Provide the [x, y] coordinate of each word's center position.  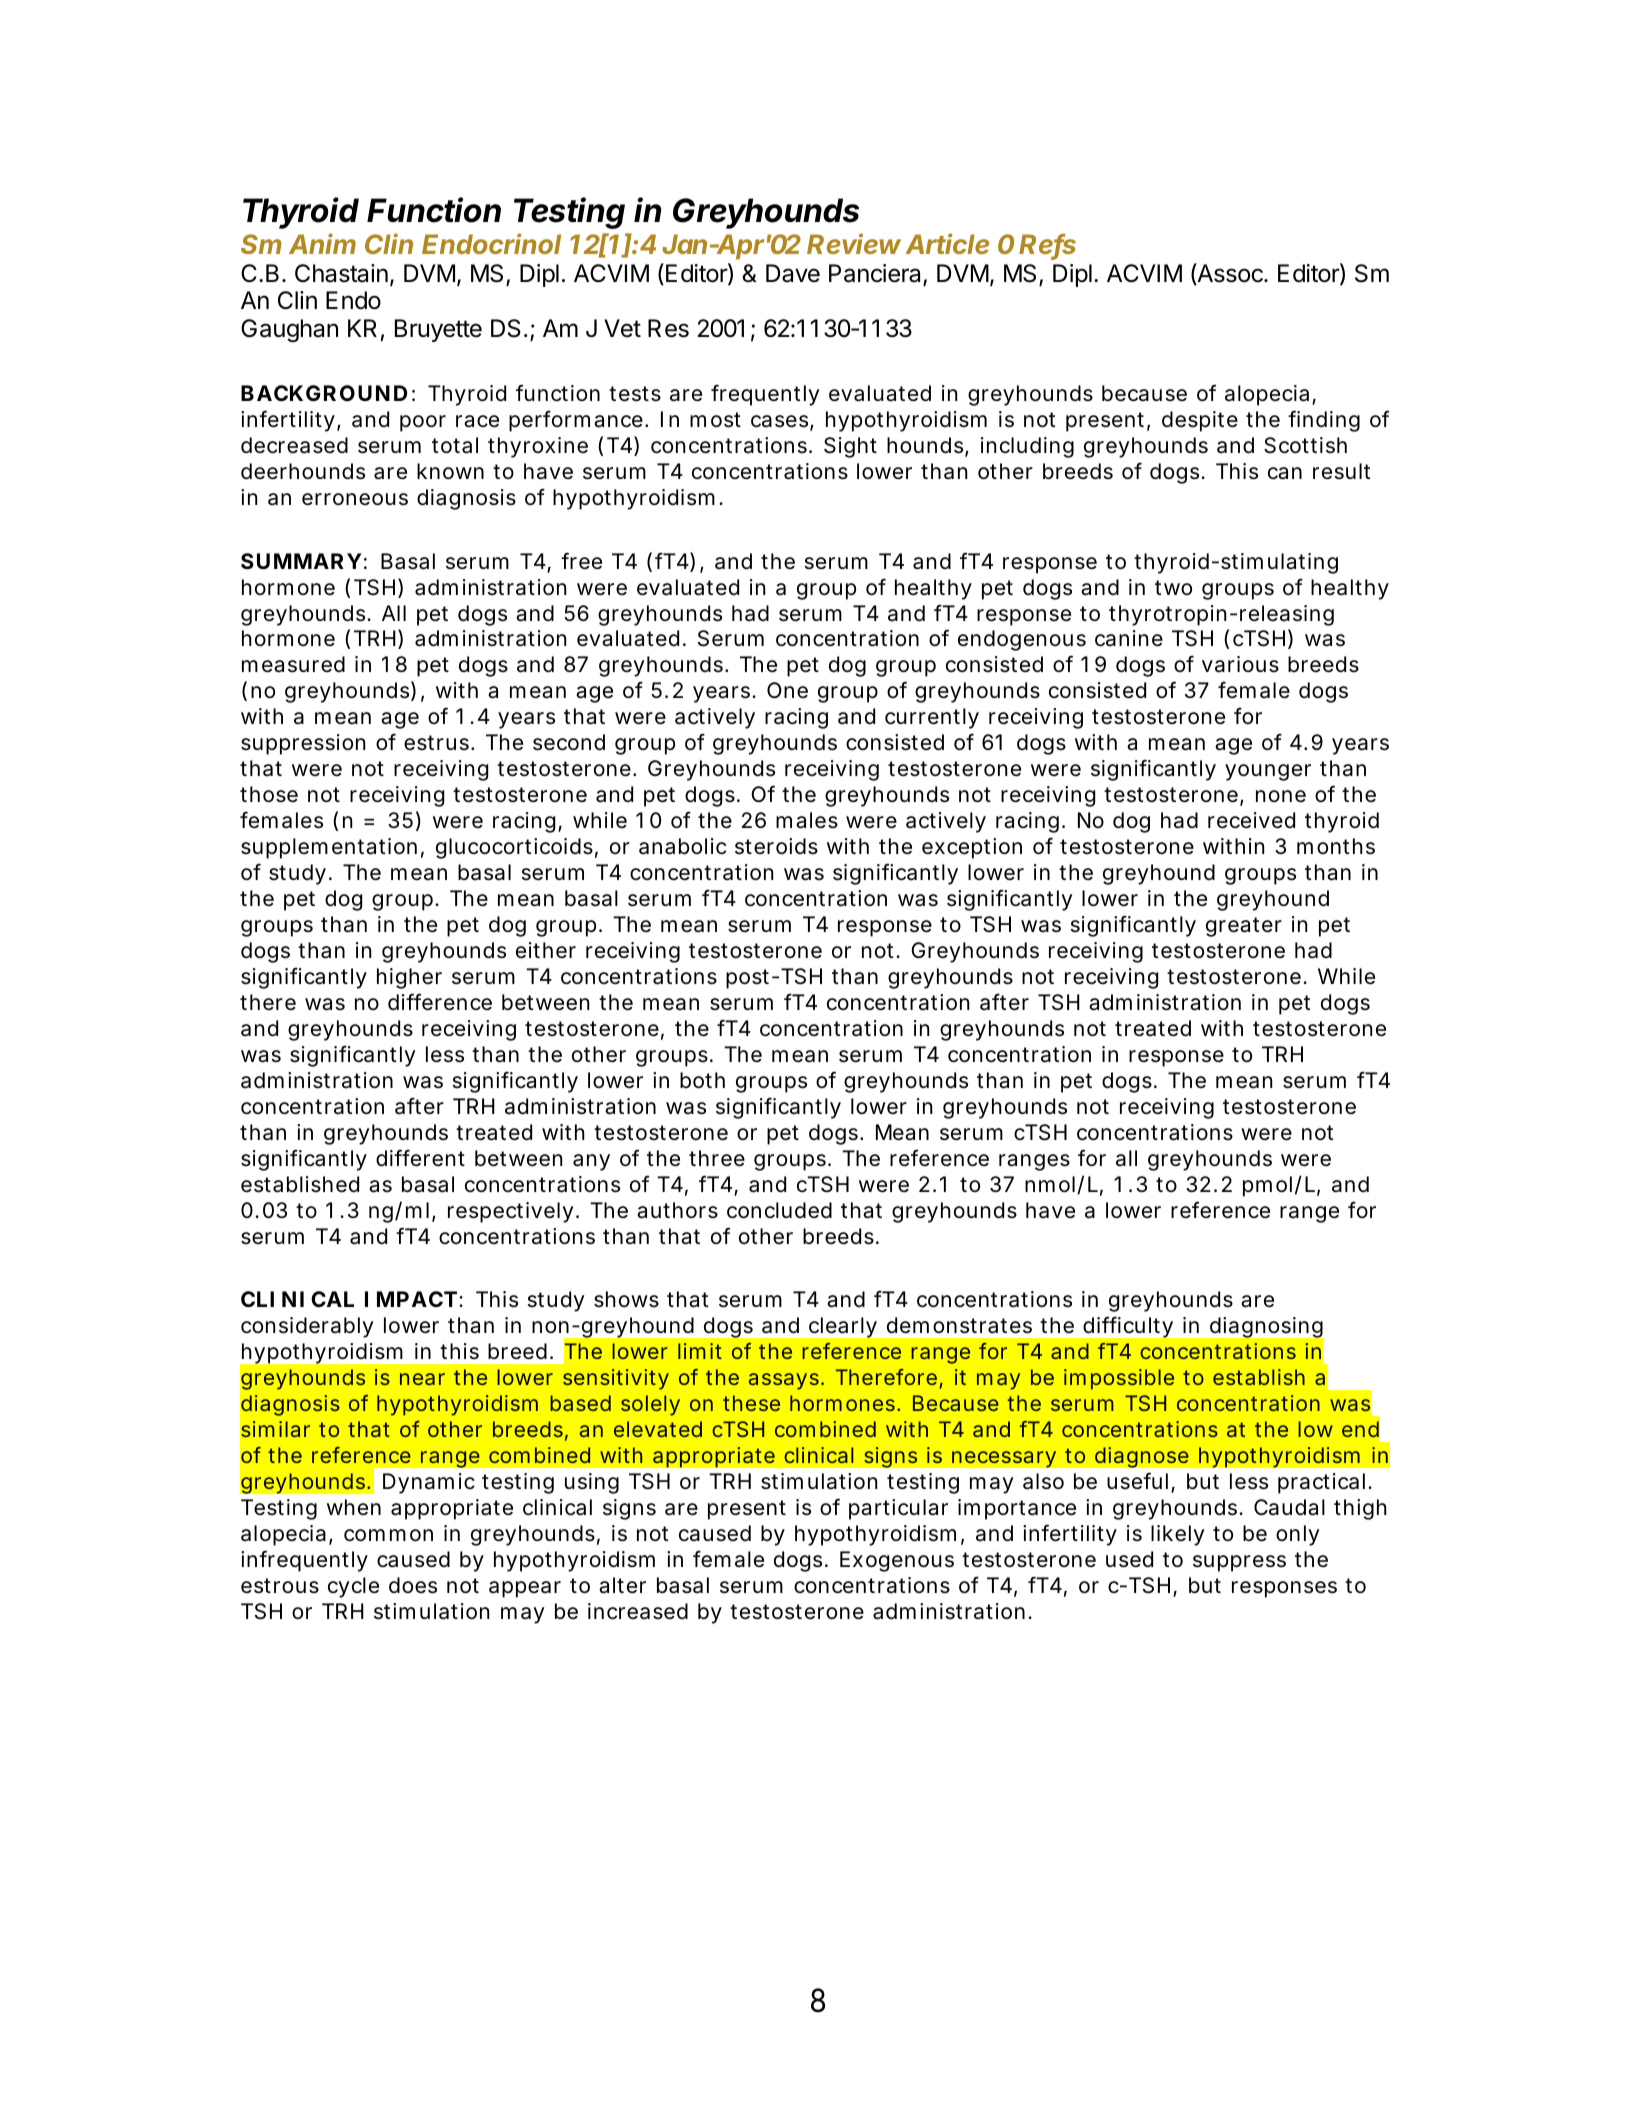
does [413, 1585]
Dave [793, 273]
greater [1244, 927]
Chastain [341, 273]
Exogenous [897, 1561]
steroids [776, 846]
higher [409, 978]
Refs [1047, 245]
